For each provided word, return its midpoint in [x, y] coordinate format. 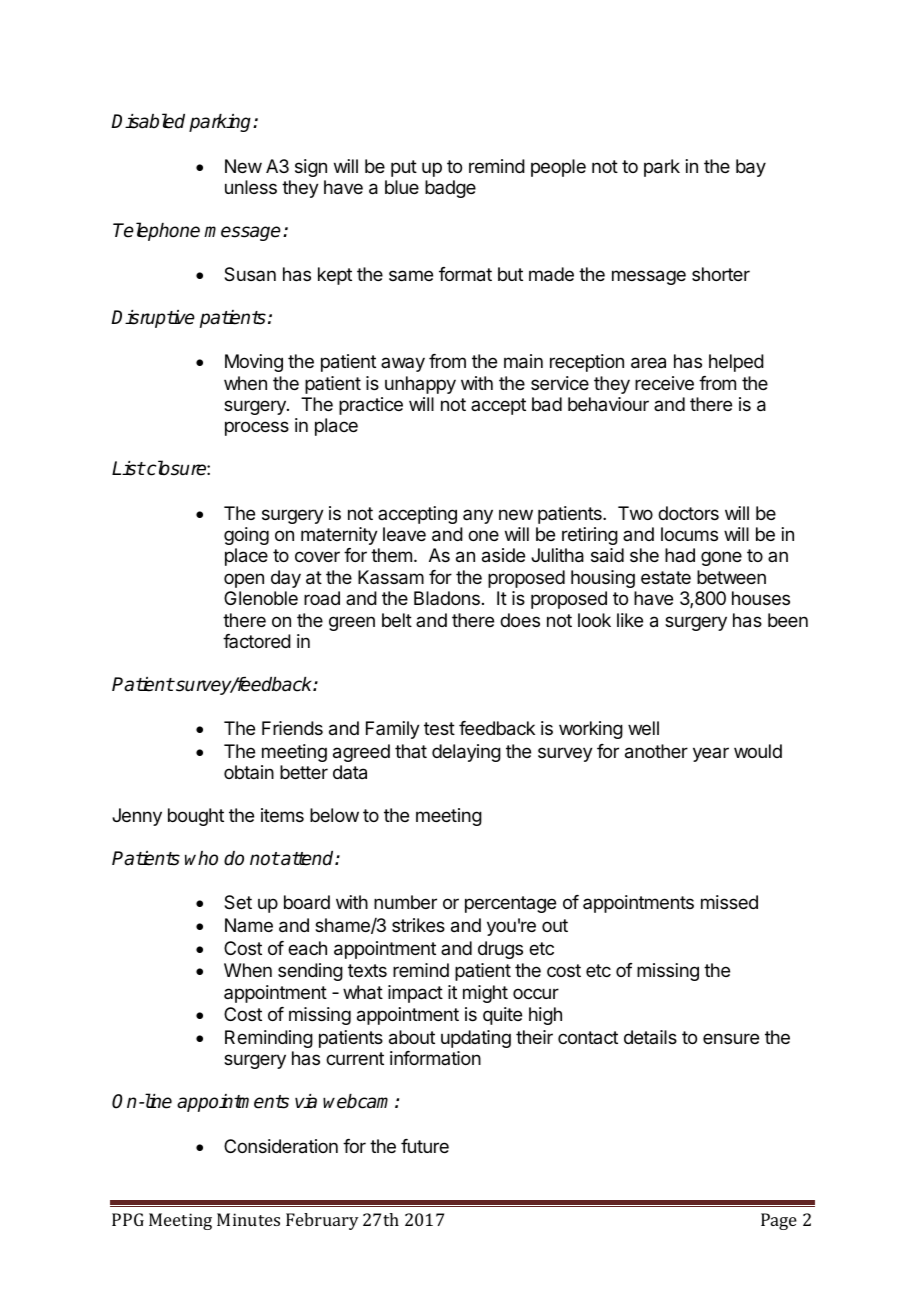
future [425, 1146]
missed [729, 902]
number [405, 902]
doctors [688, 513]
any [478, 516]
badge [450, 189]
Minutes [248, 1219]
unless [251, 187]
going [246, 536]
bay [751, 168]
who [201, 858]
